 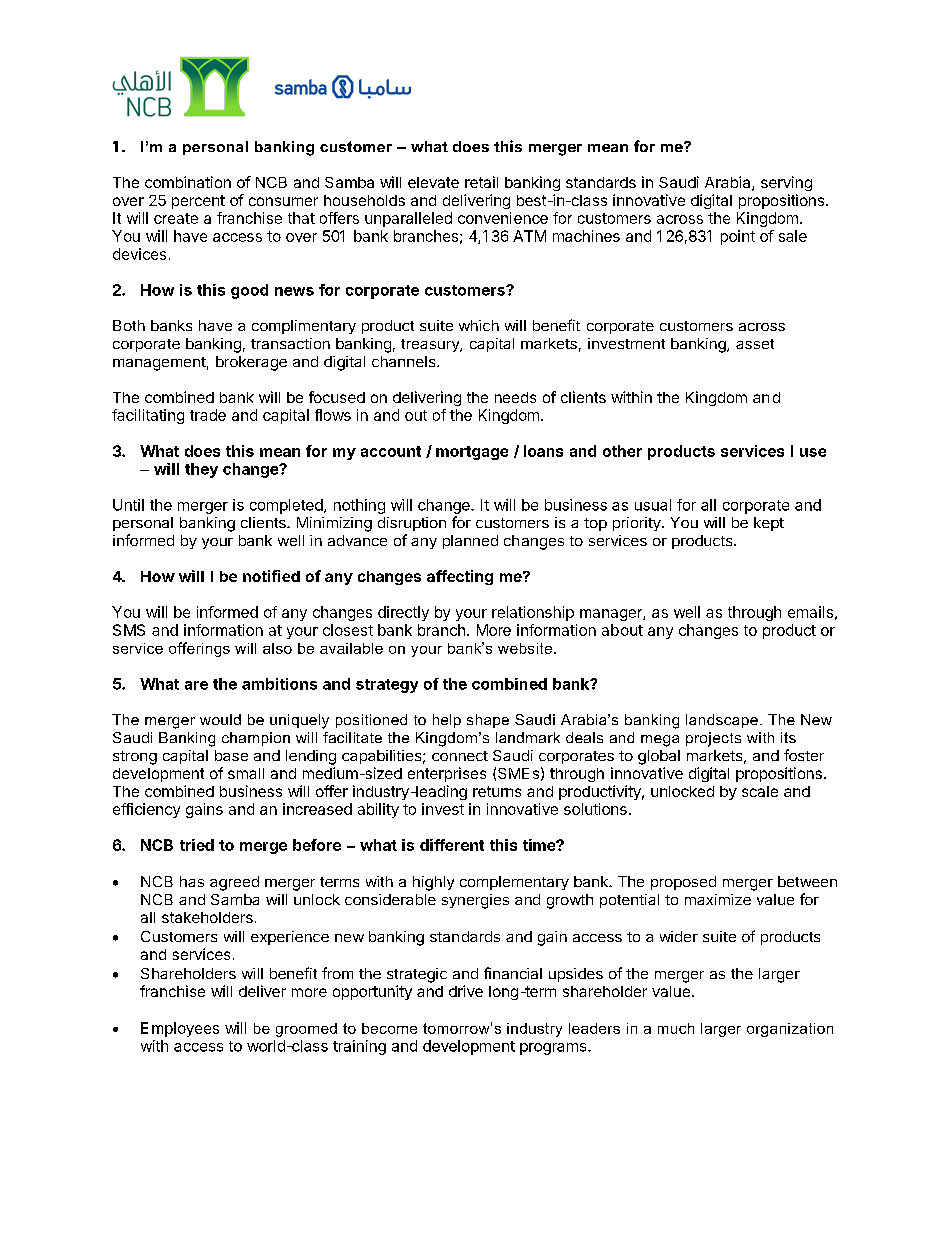 I want to click on scale, so click(x=760, y=791).
